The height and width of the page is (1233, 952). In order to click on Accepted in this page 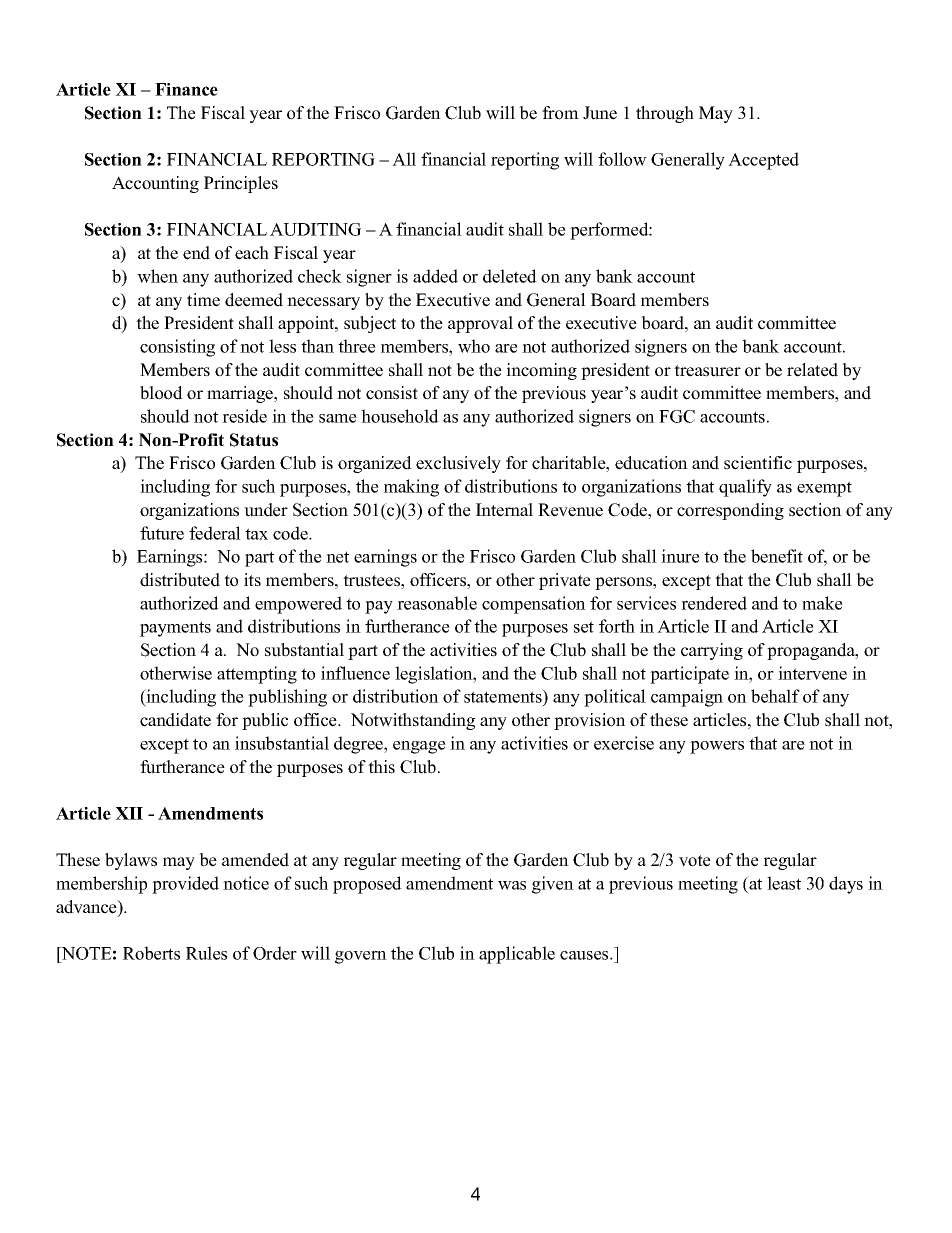, I will do `click(763, 161)`.
